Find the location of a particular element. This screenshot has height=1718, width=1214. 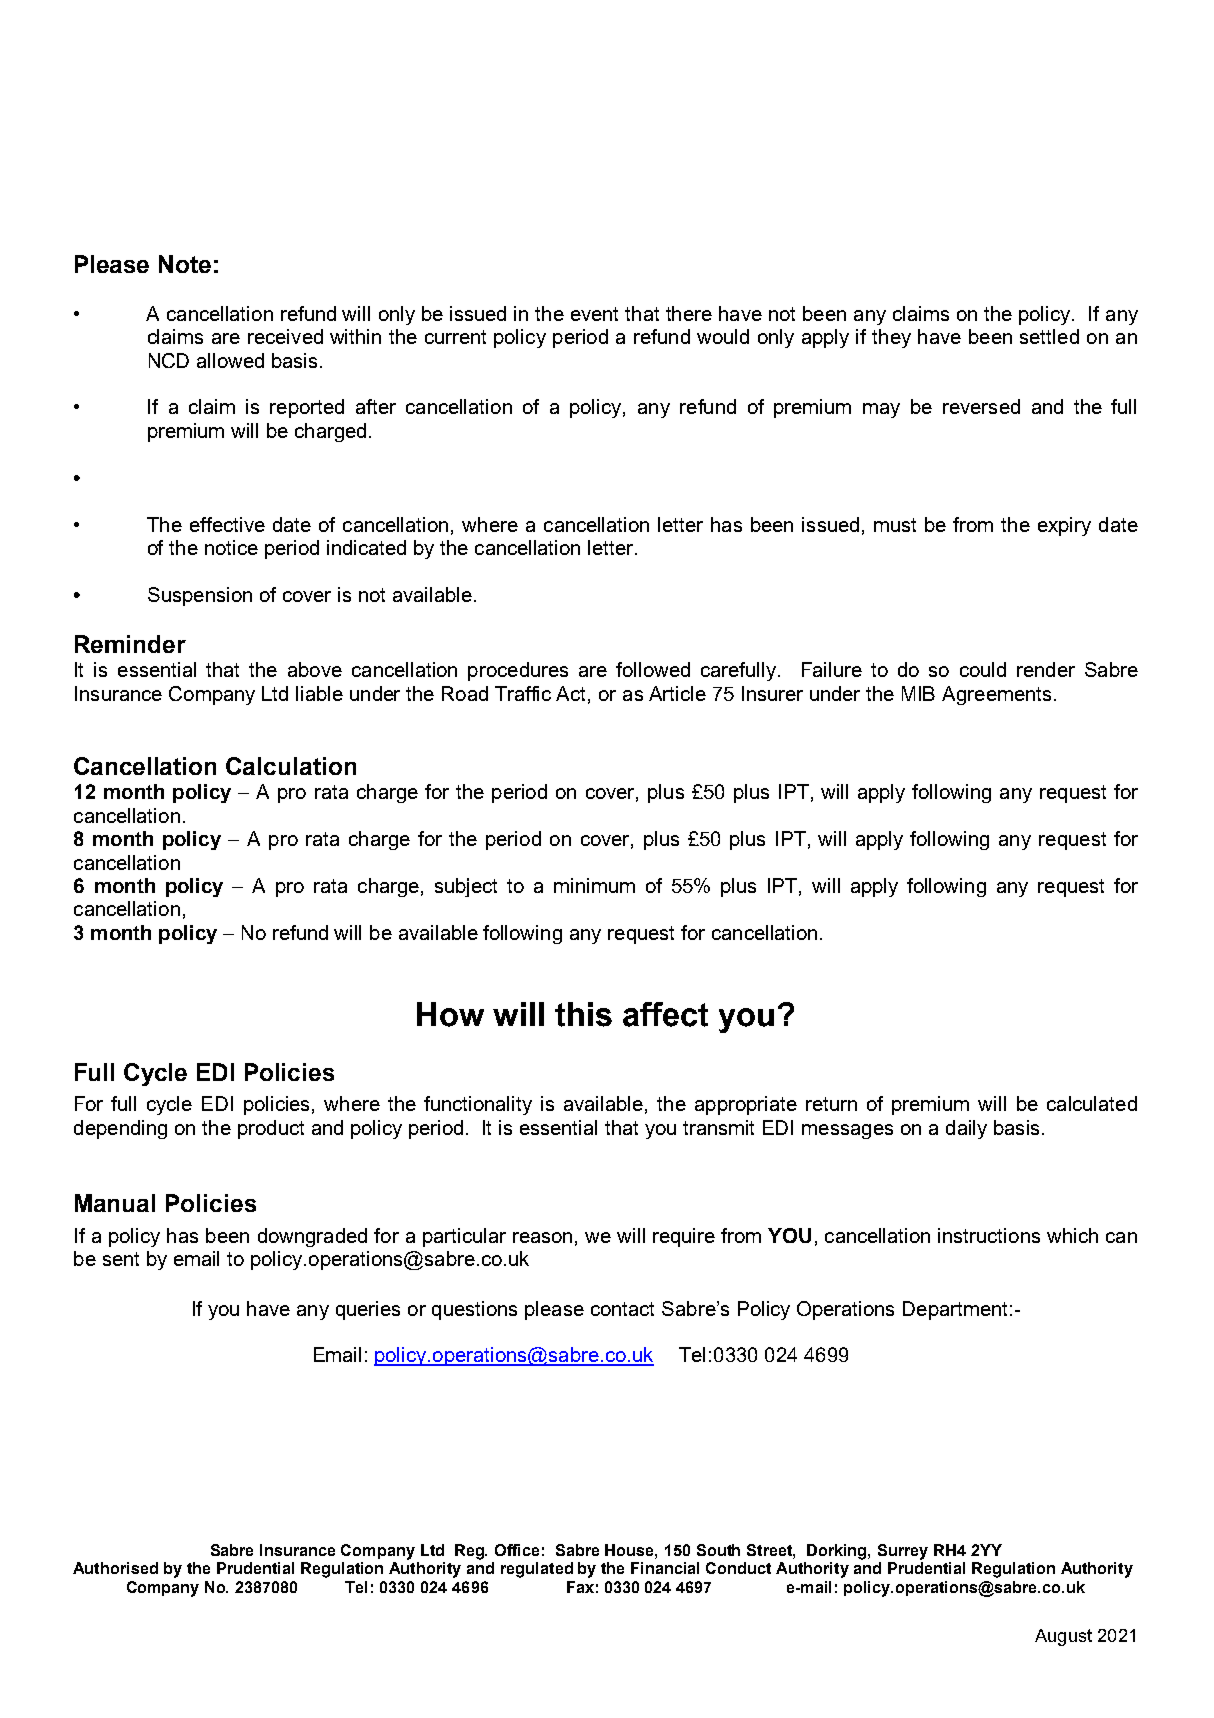

received is located at coordinates (285, 336).
